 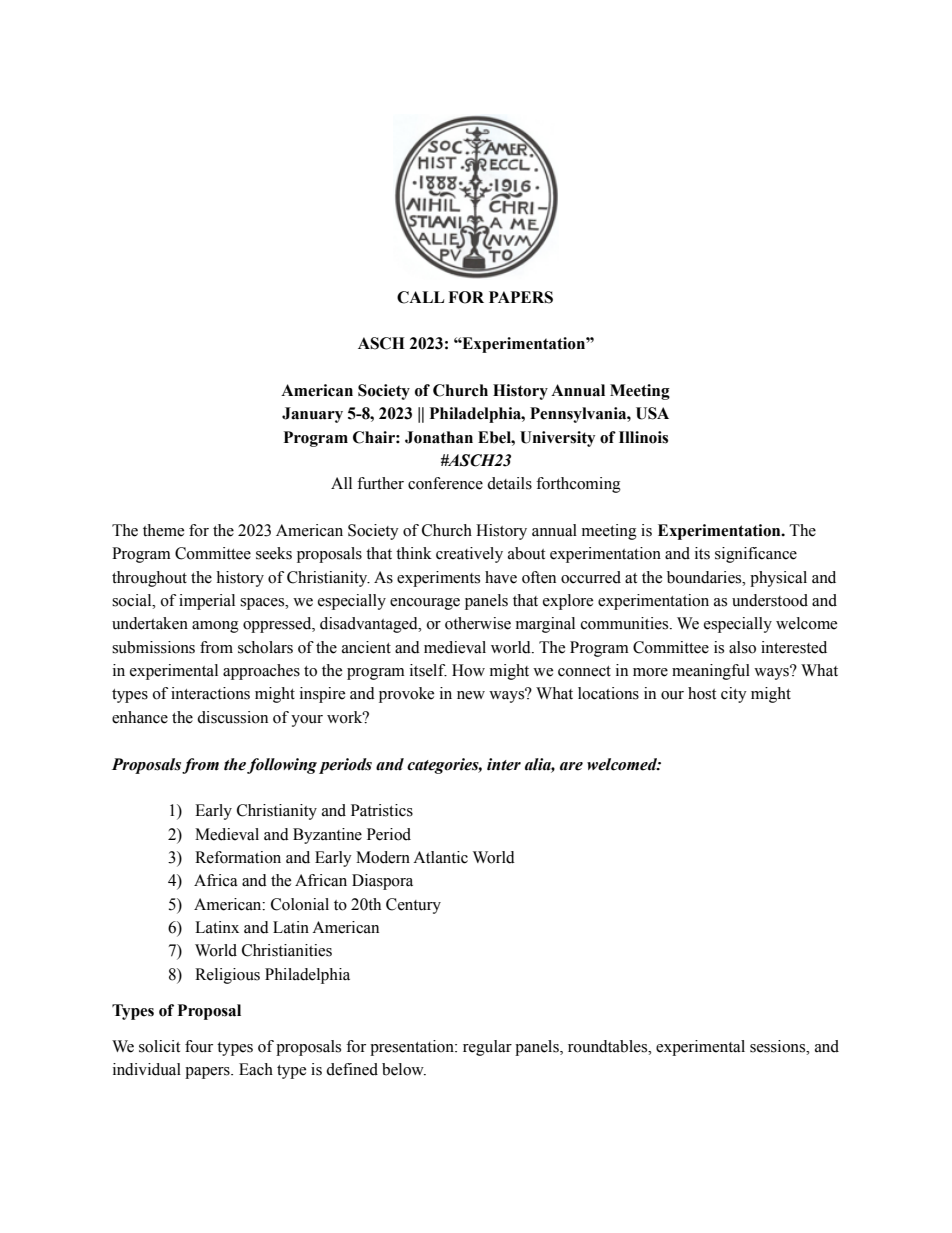 What do you see at coordinates (445, 483) in the document?
I see `conference` at bounding box center [445, 483].
